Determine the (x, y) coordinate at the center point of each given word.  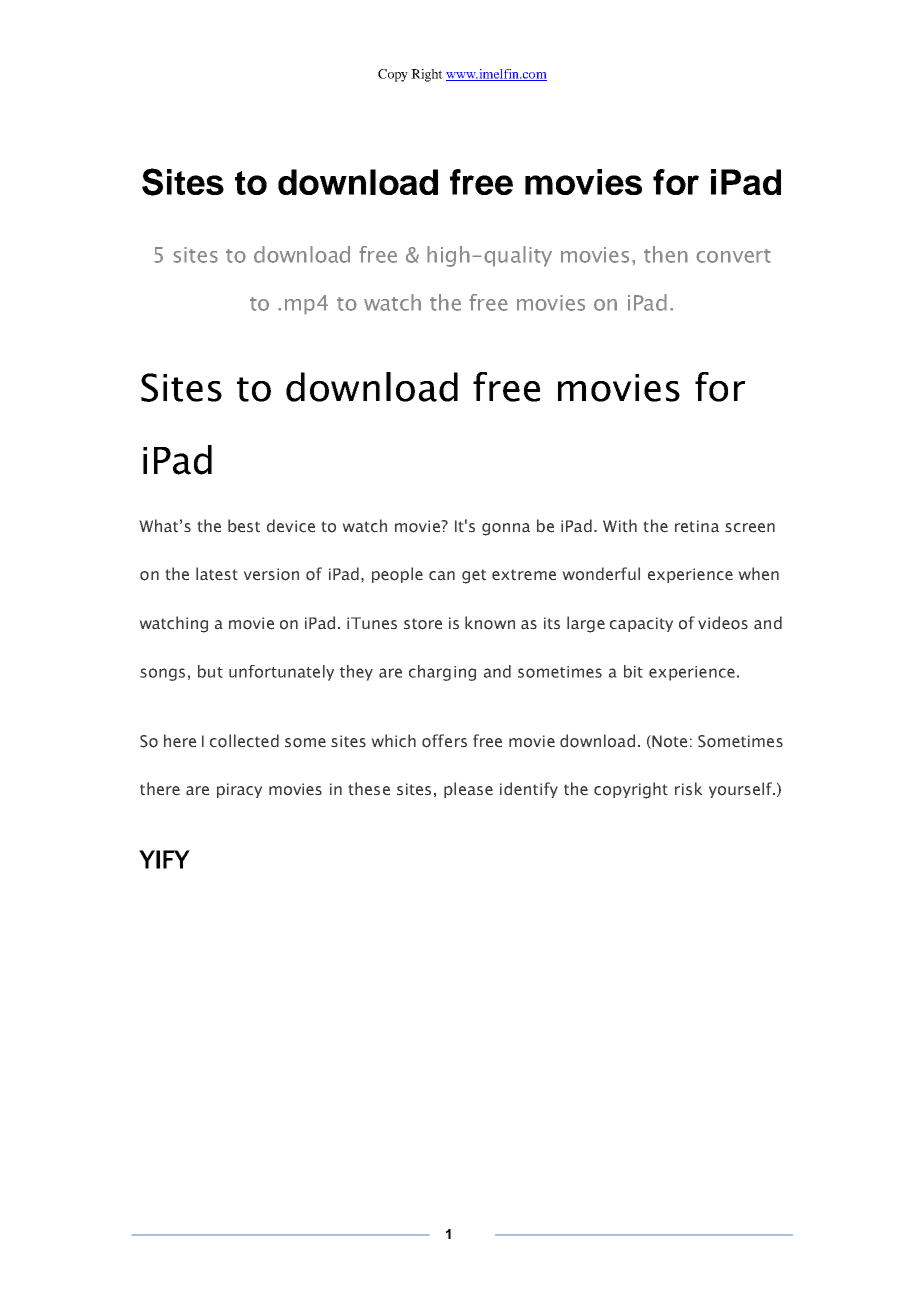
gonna (506, 529)
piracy (239, 790)
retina (697, 526)
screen (750, 528)
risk (689, 789)
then (666, 254)
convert (733, 256)
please (468, 790)
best (244, 526)
